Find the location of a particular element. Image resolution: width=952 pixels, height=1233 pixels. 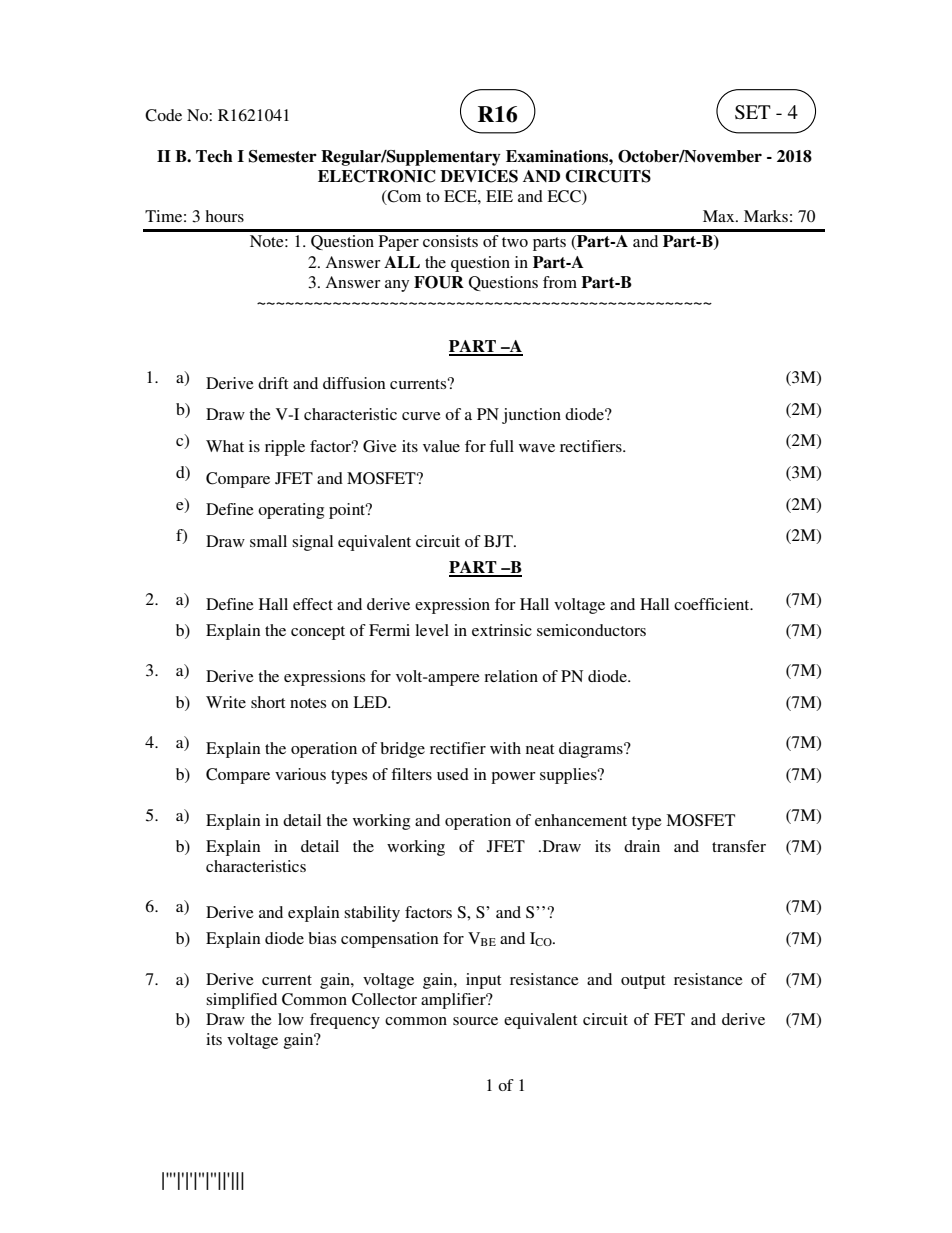

SET is located at coordinates (753, 112).
